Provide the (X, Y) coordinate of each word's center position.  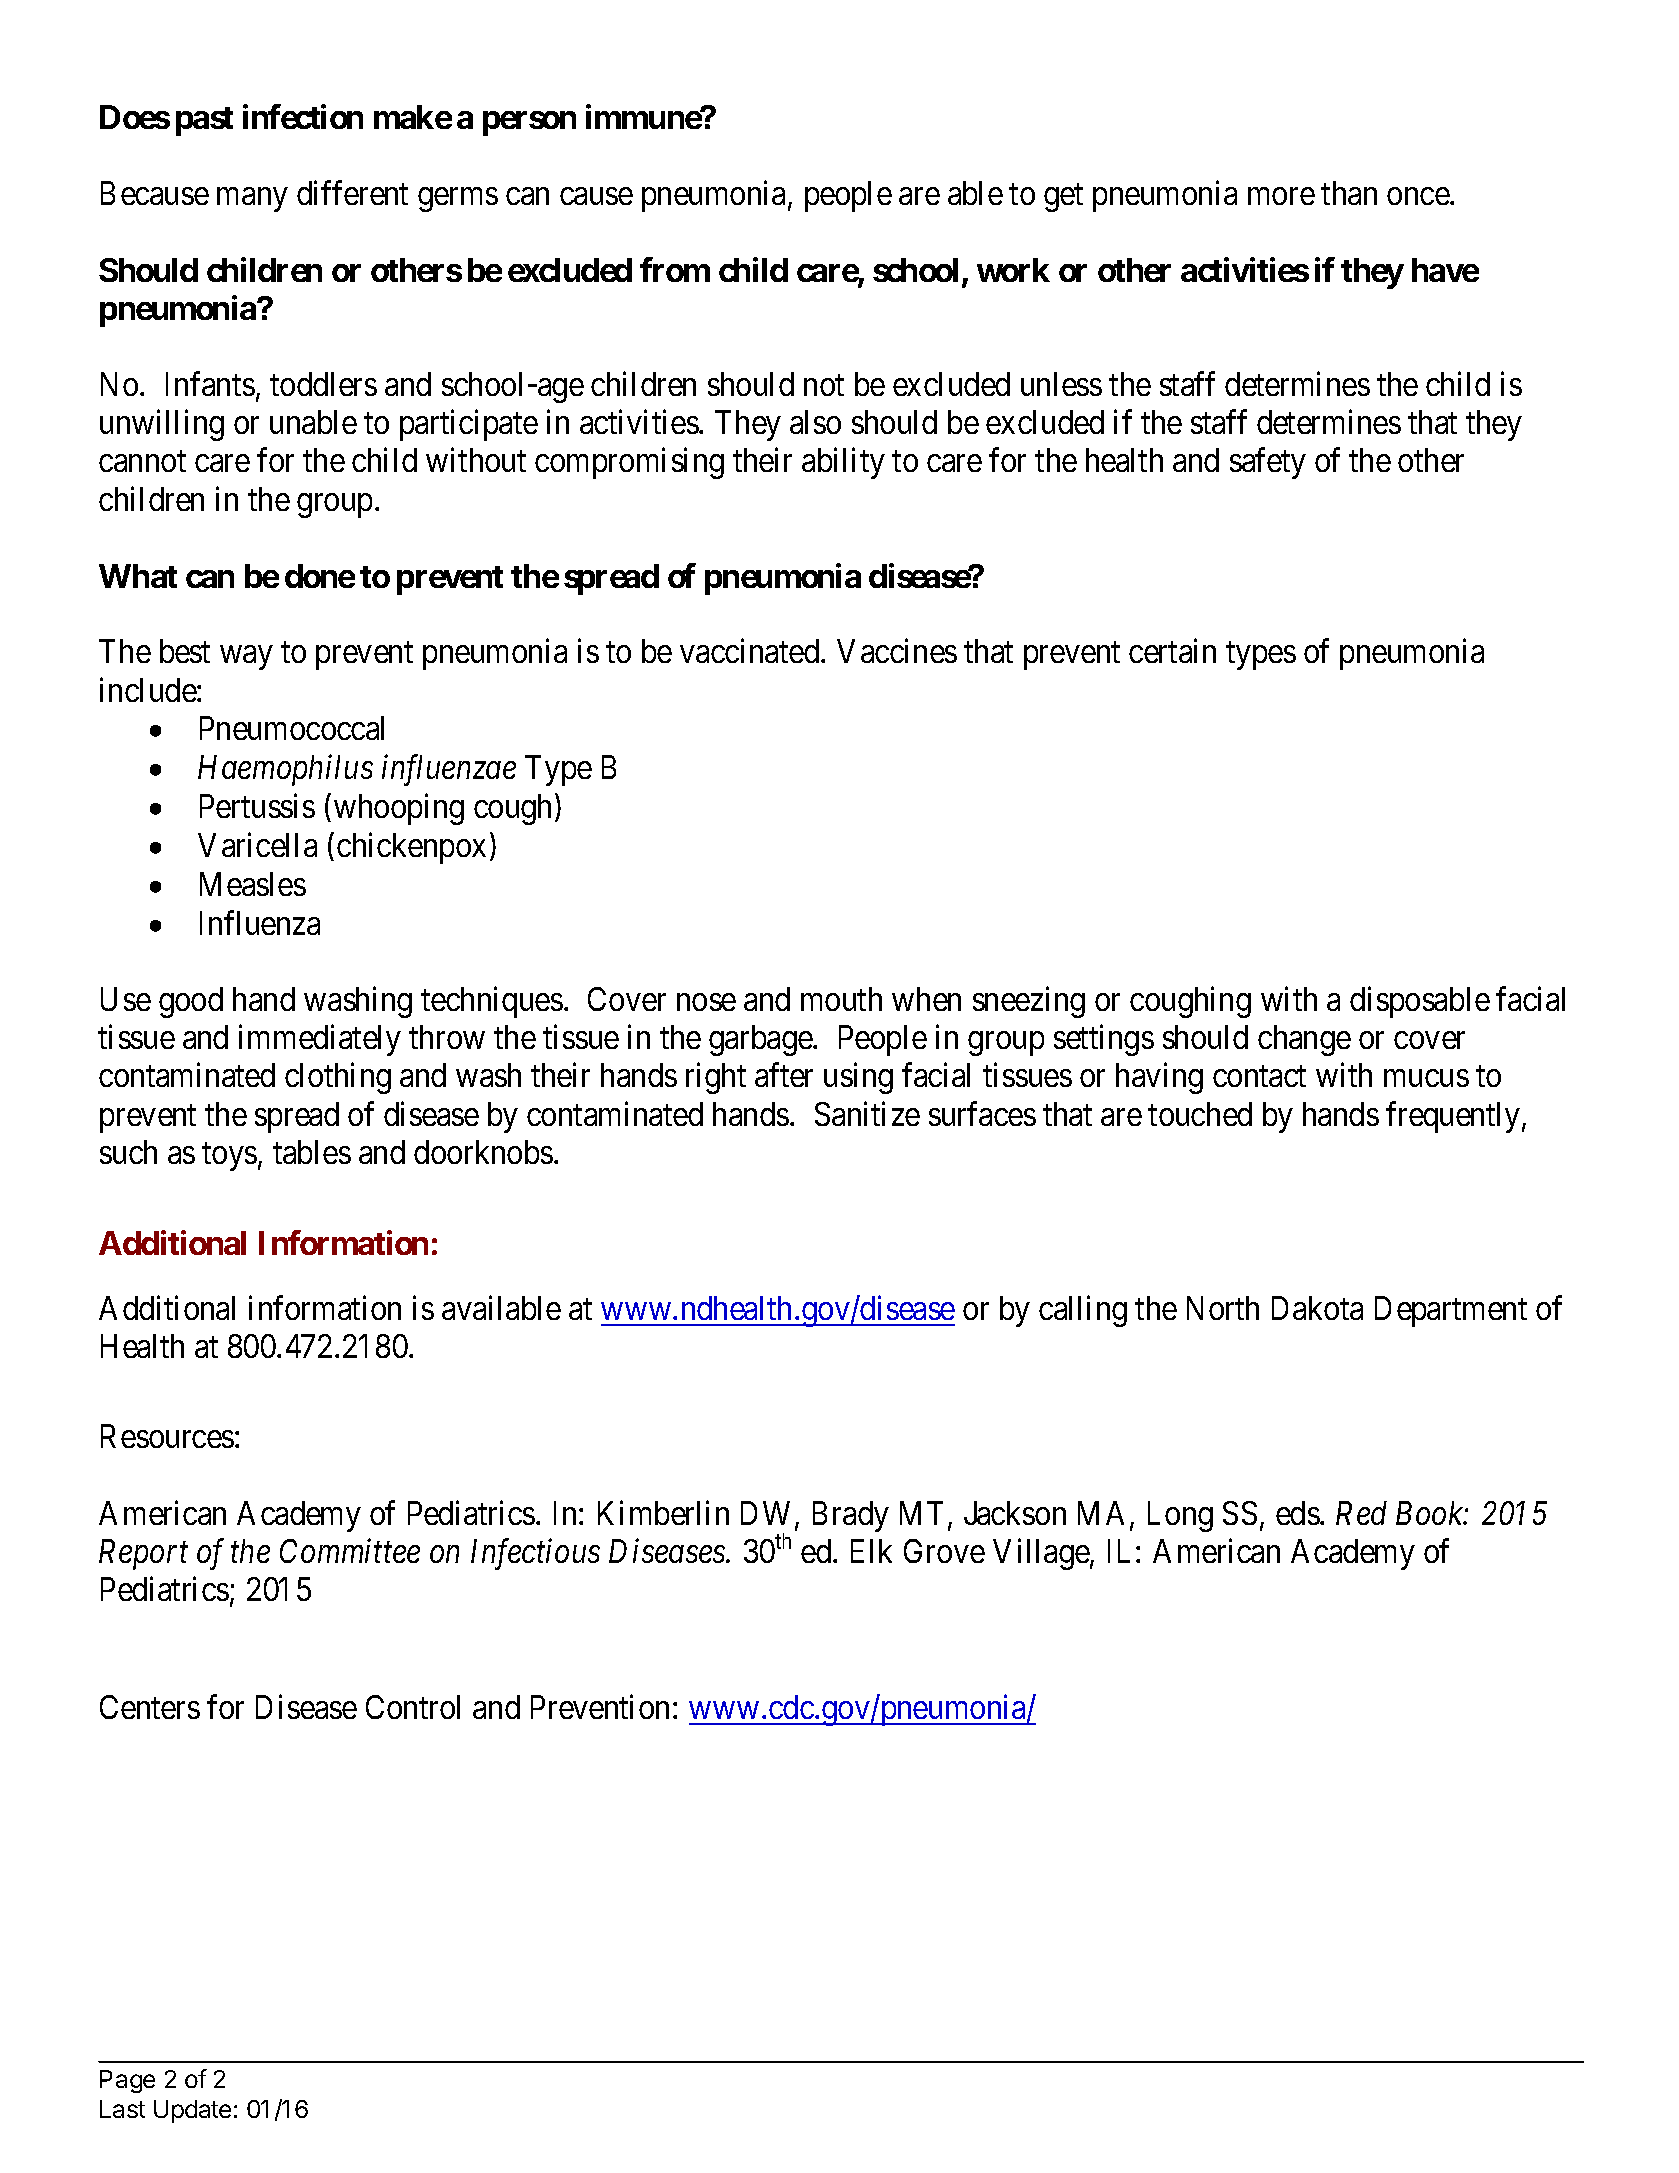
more (1281, 196)
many (252, 200)
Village (1042, 1554)
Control (413, 1707)
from (675, 269)
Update (192, 2111)
